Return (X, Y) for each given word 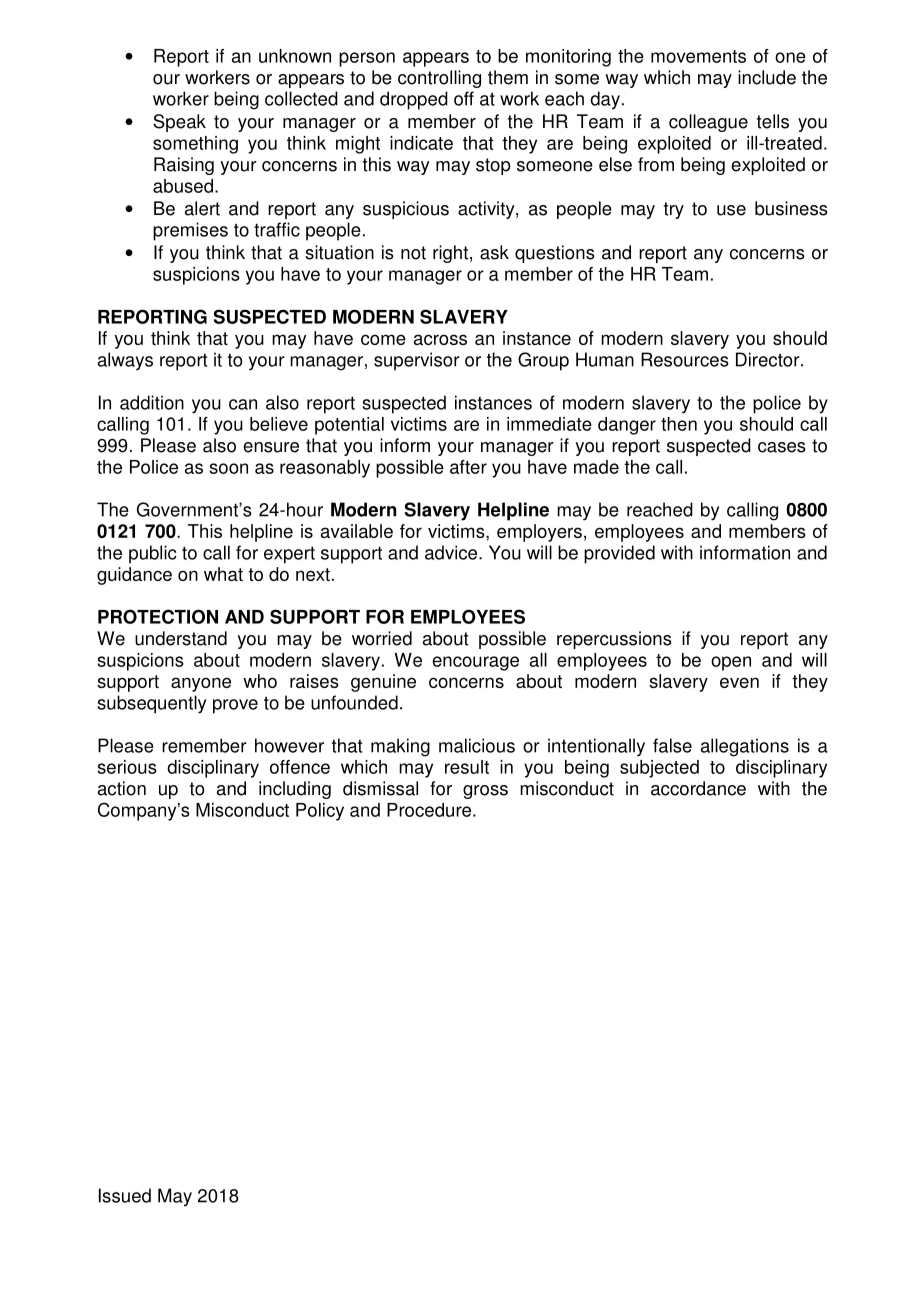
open (731, 663)
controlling (439, 79)
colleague (708, 123)
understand (181, 638)
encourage (475, 663)
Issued (125, 1195)
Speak (179, 123)
